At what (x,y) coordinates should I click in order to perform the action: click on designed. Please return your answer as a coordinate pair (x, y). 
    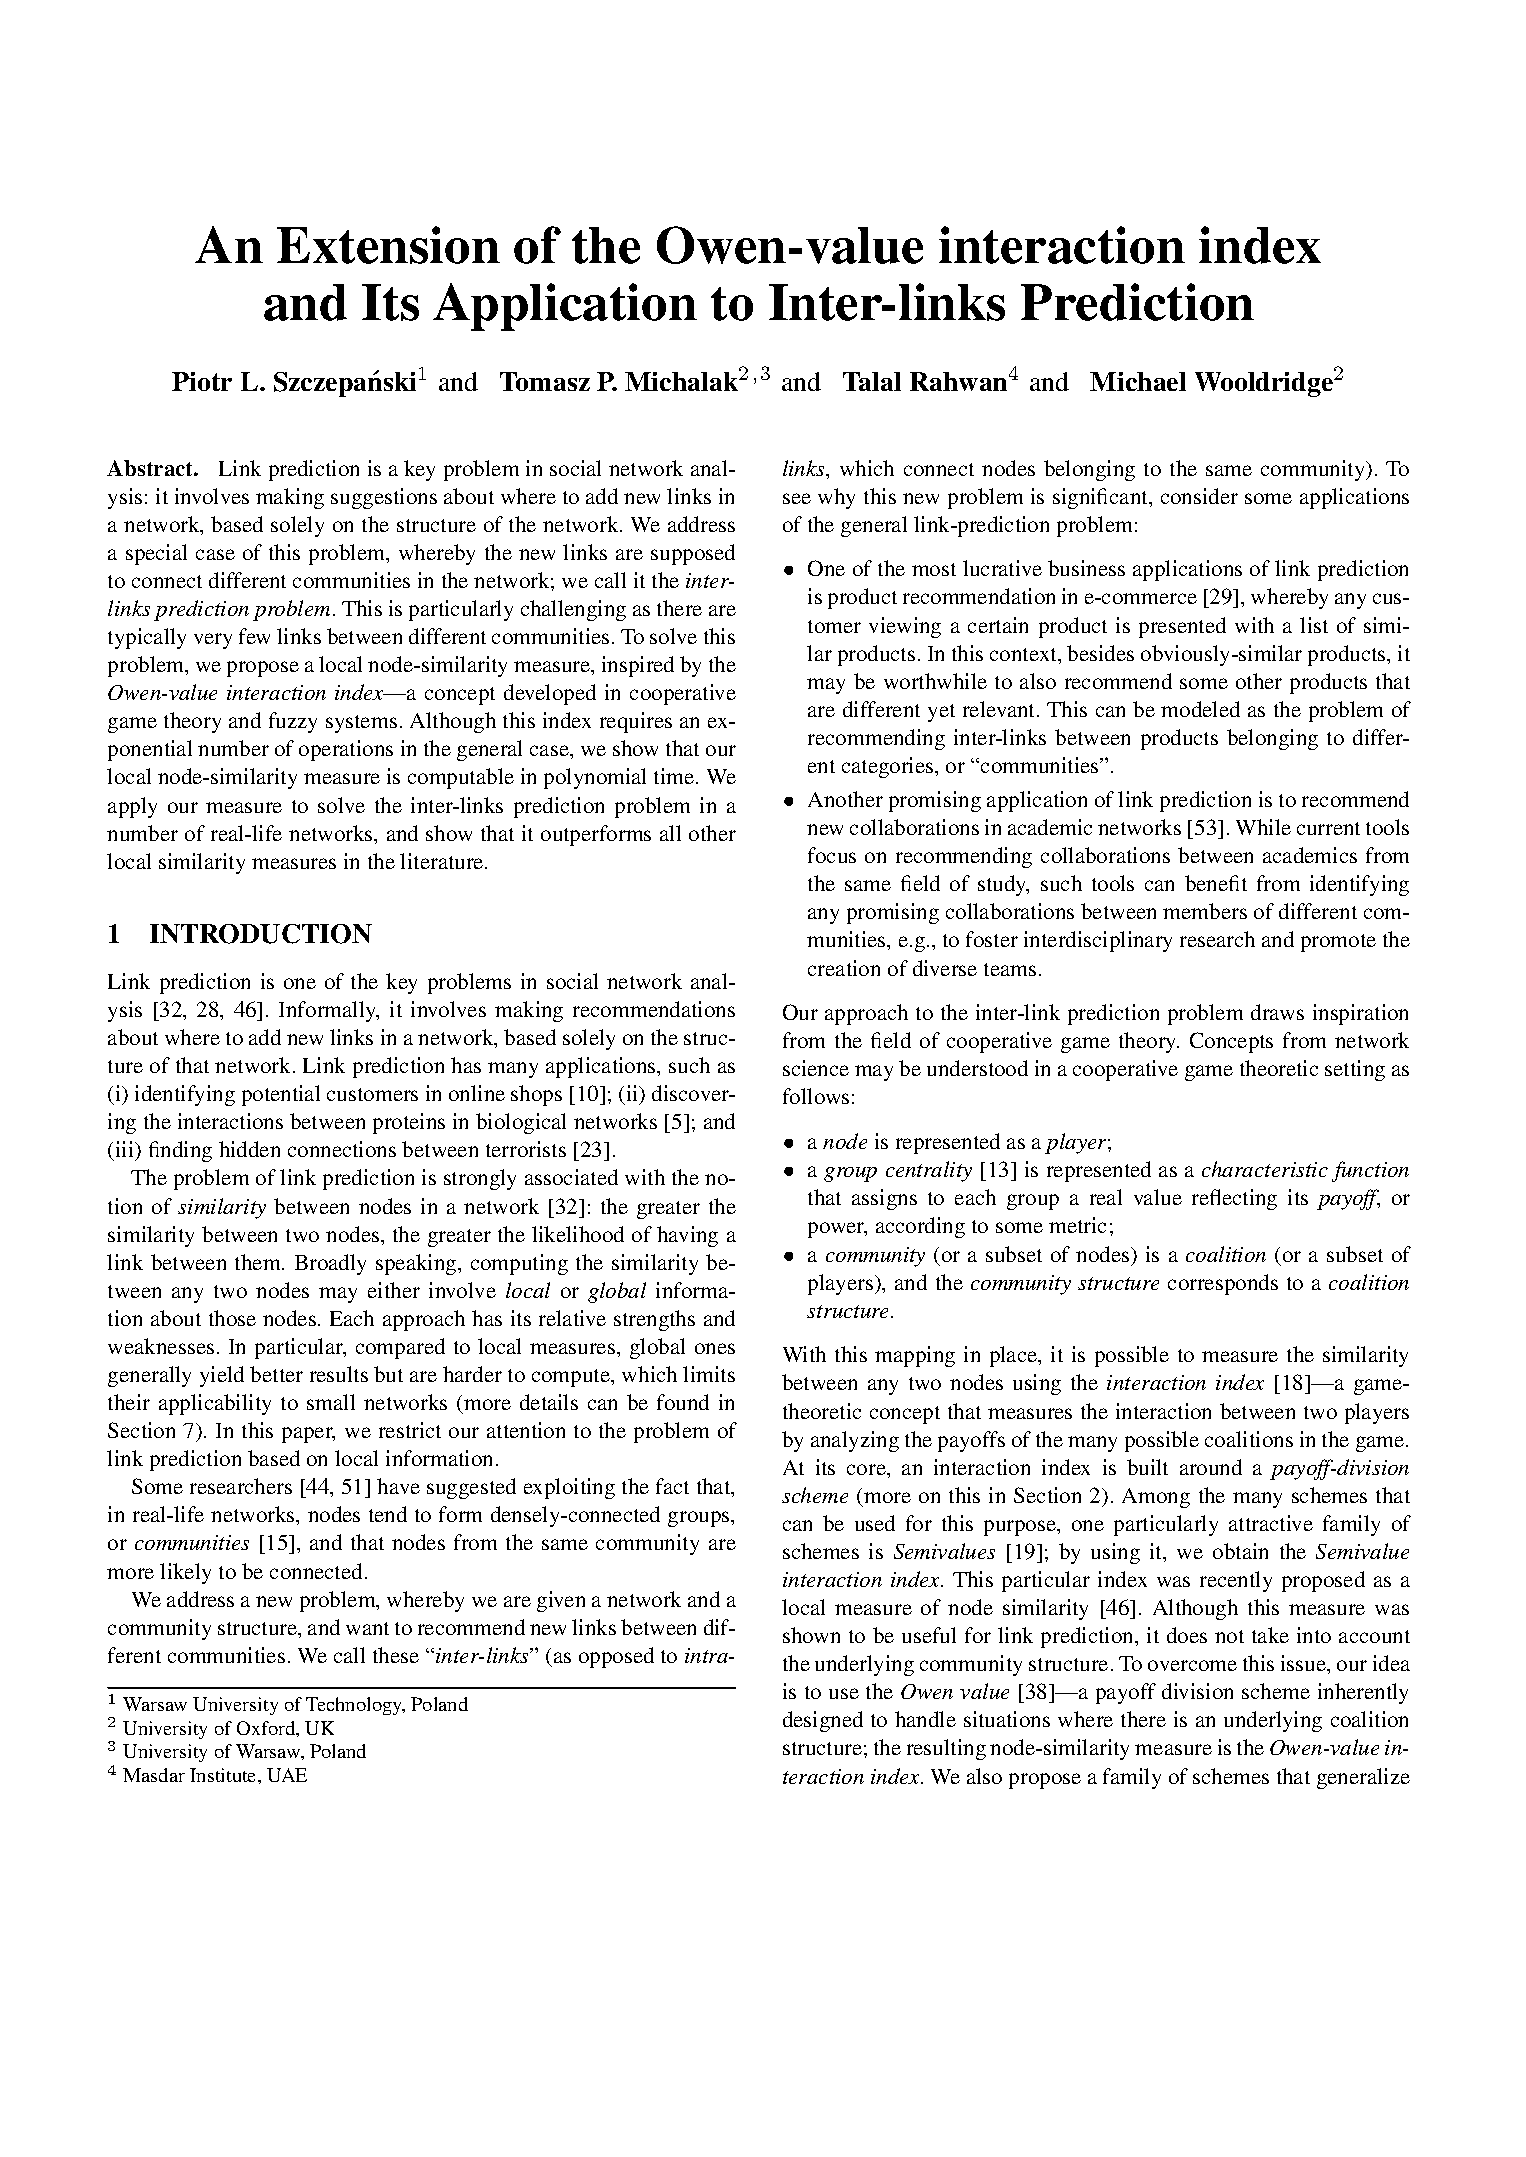
    Looking at the image, I should click on (823, 1721).
